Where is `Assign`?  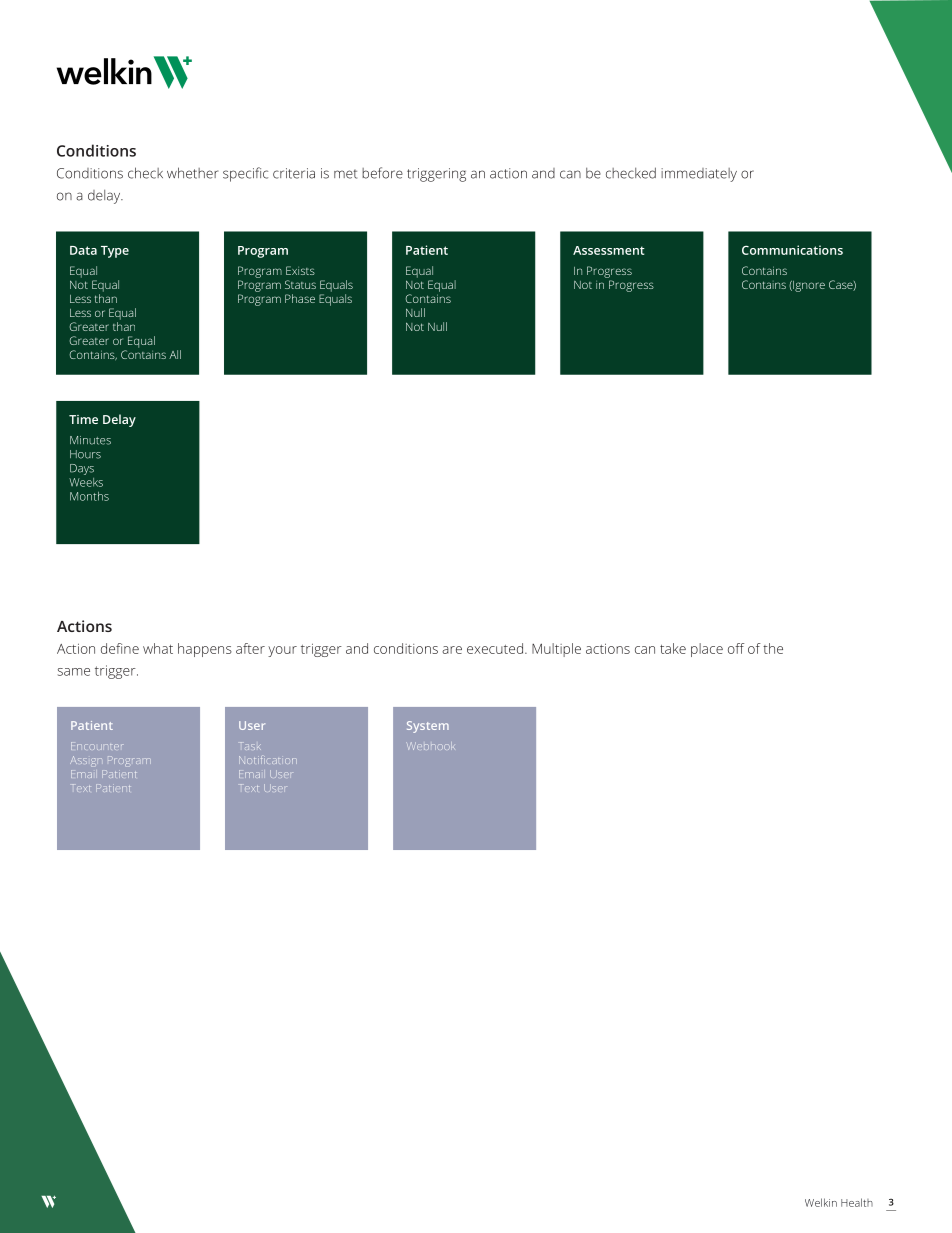 Assign is located at coordinates (86, 760).
